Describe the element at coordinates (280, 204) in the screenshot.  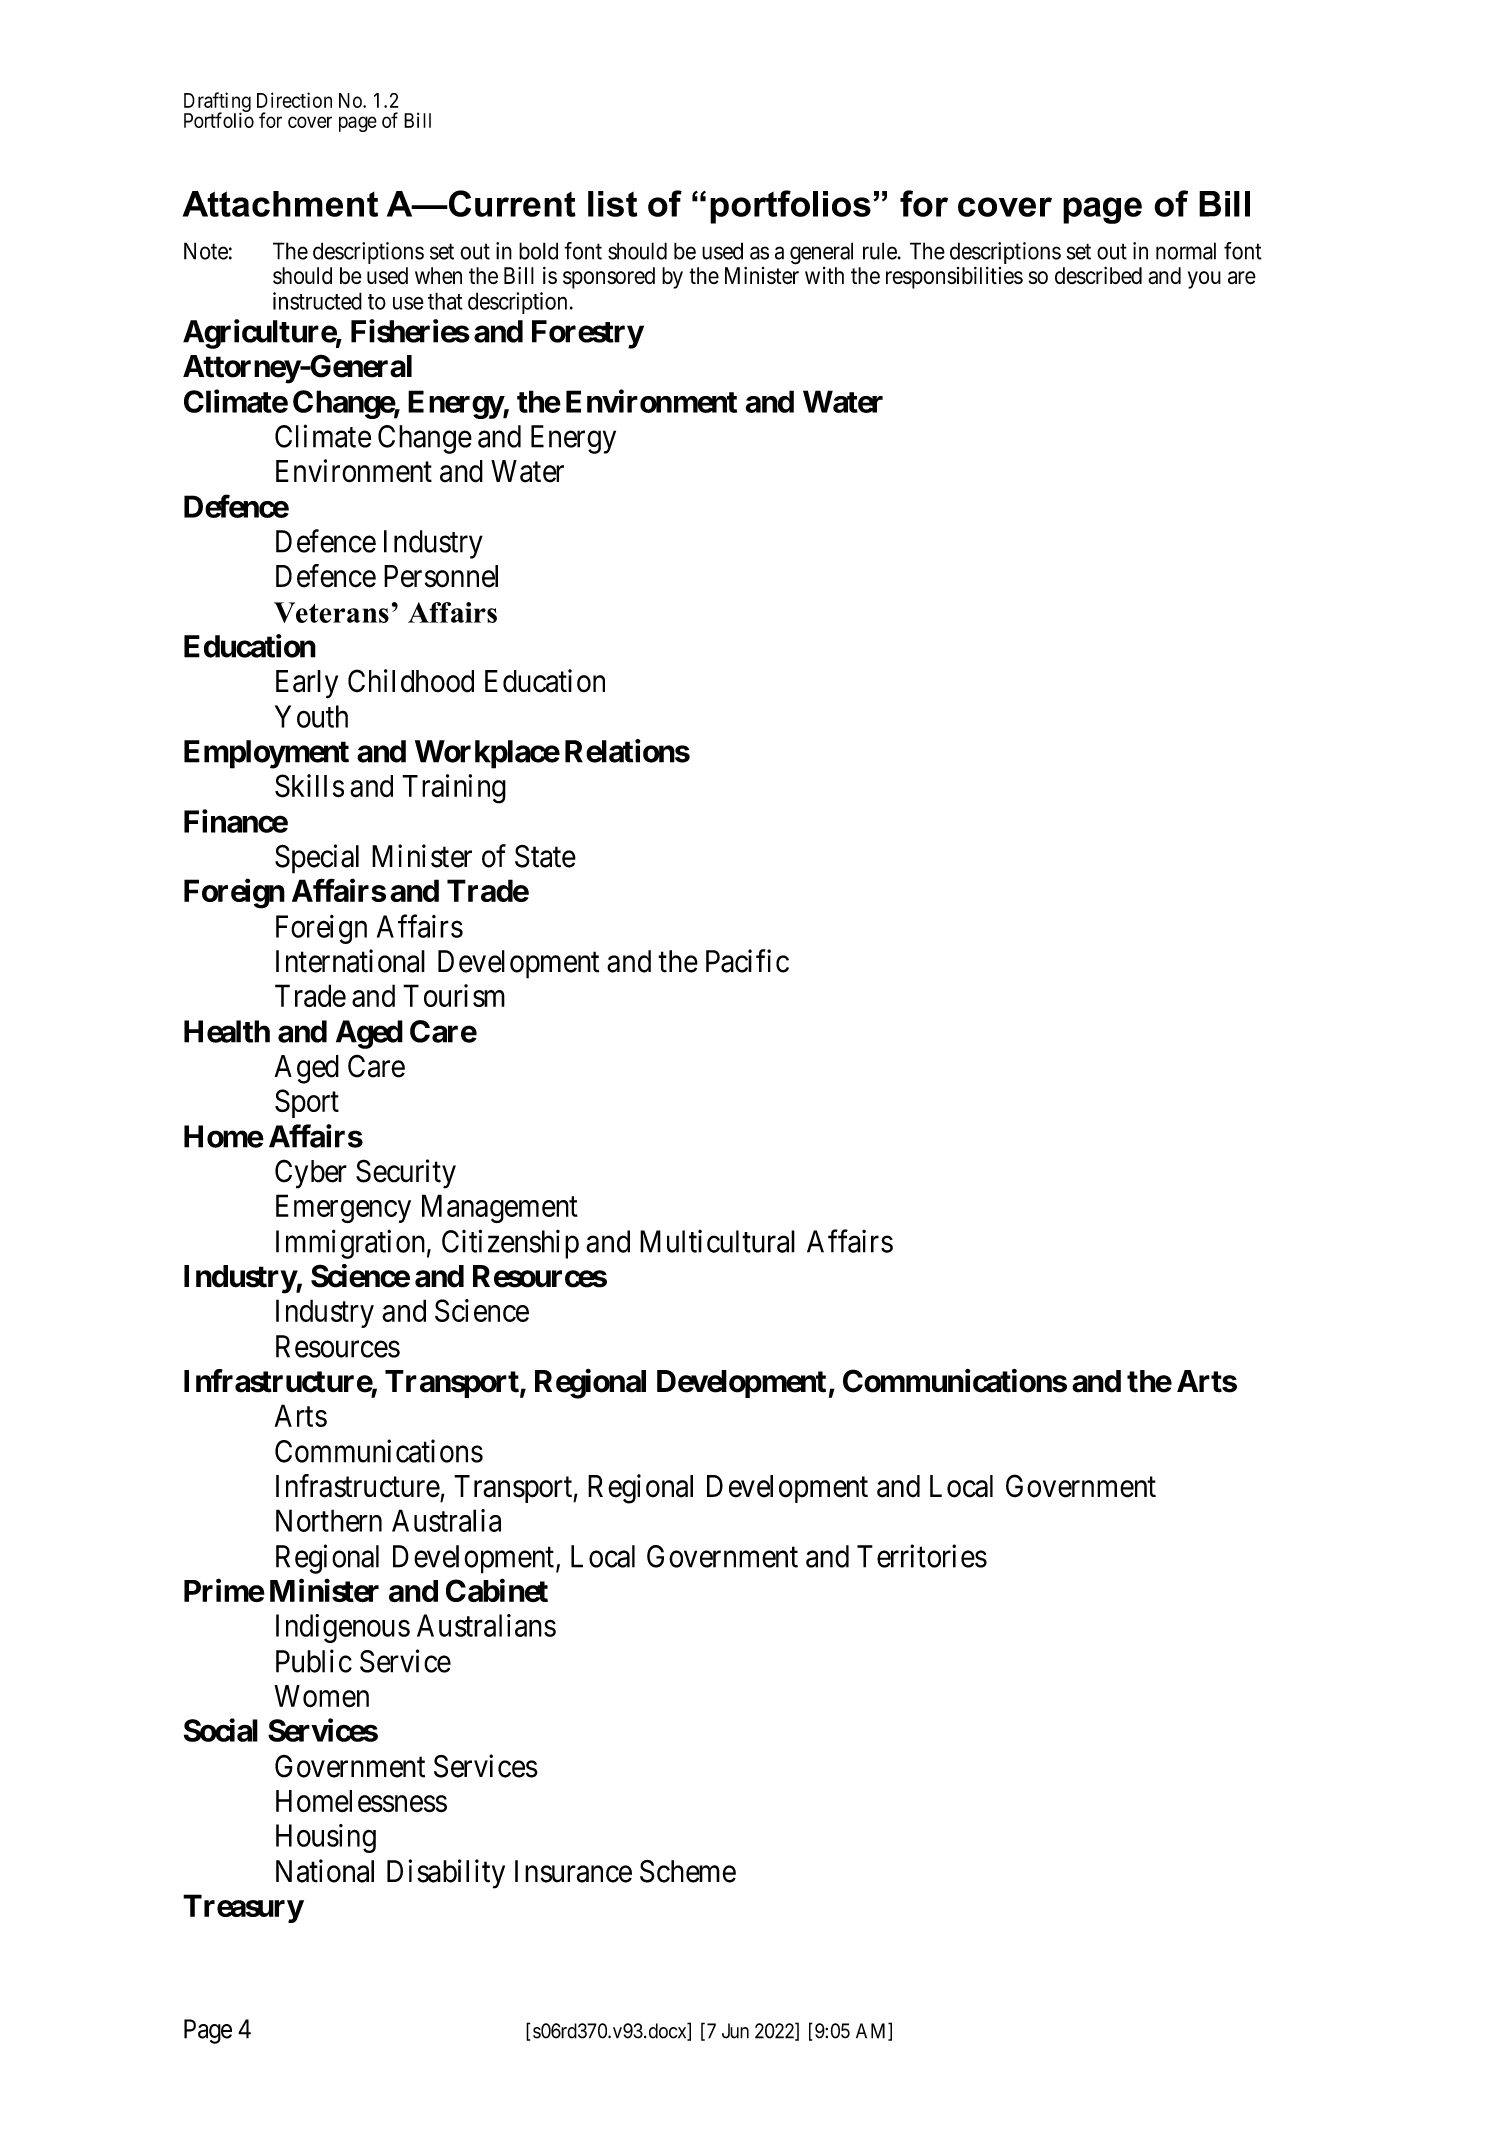
I see `Attachment` at that location.
